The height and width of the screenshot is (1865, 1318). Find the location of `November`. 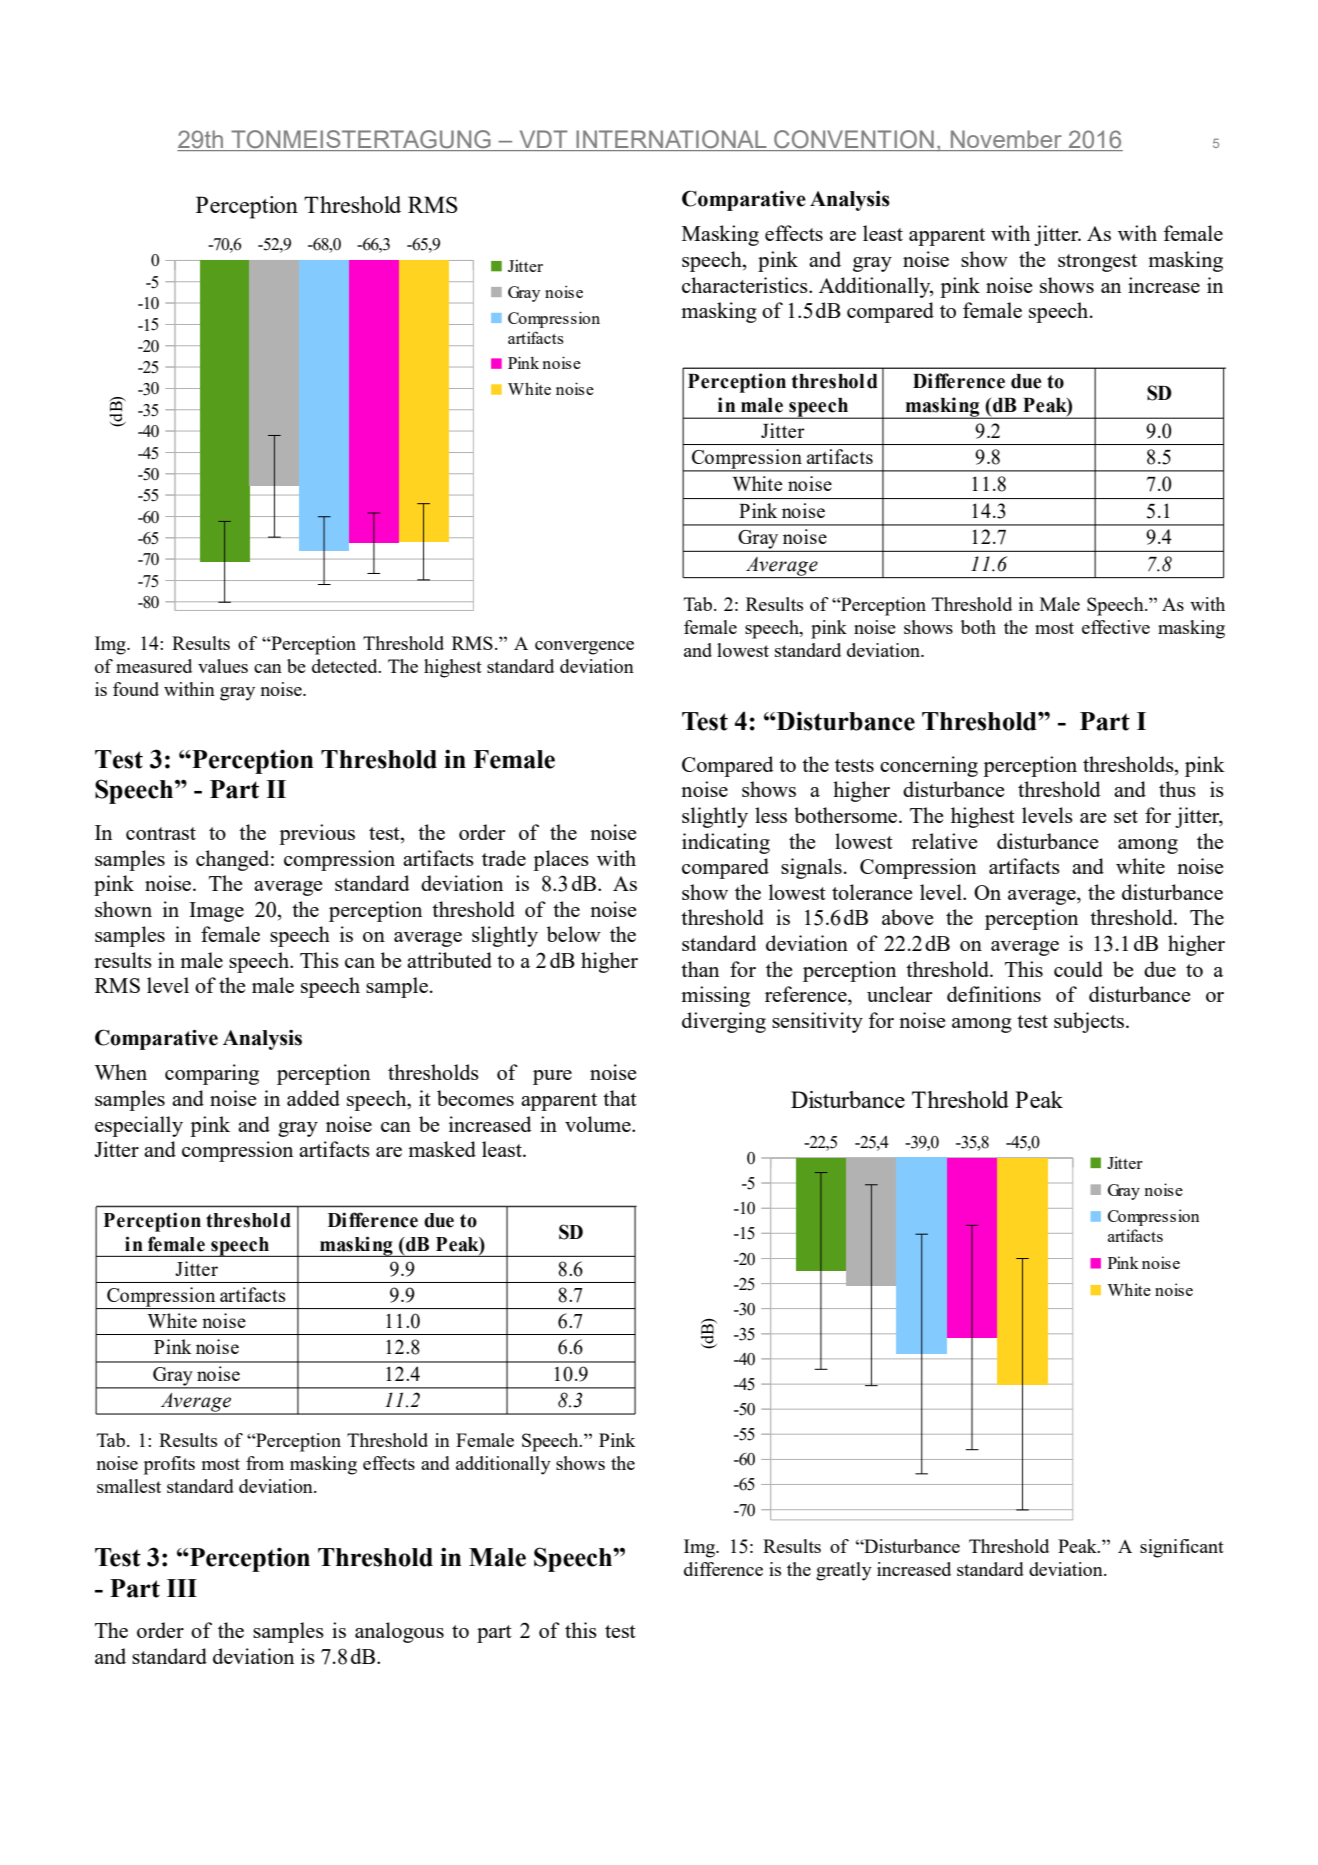

November is located at coordinates (1006, 140).
